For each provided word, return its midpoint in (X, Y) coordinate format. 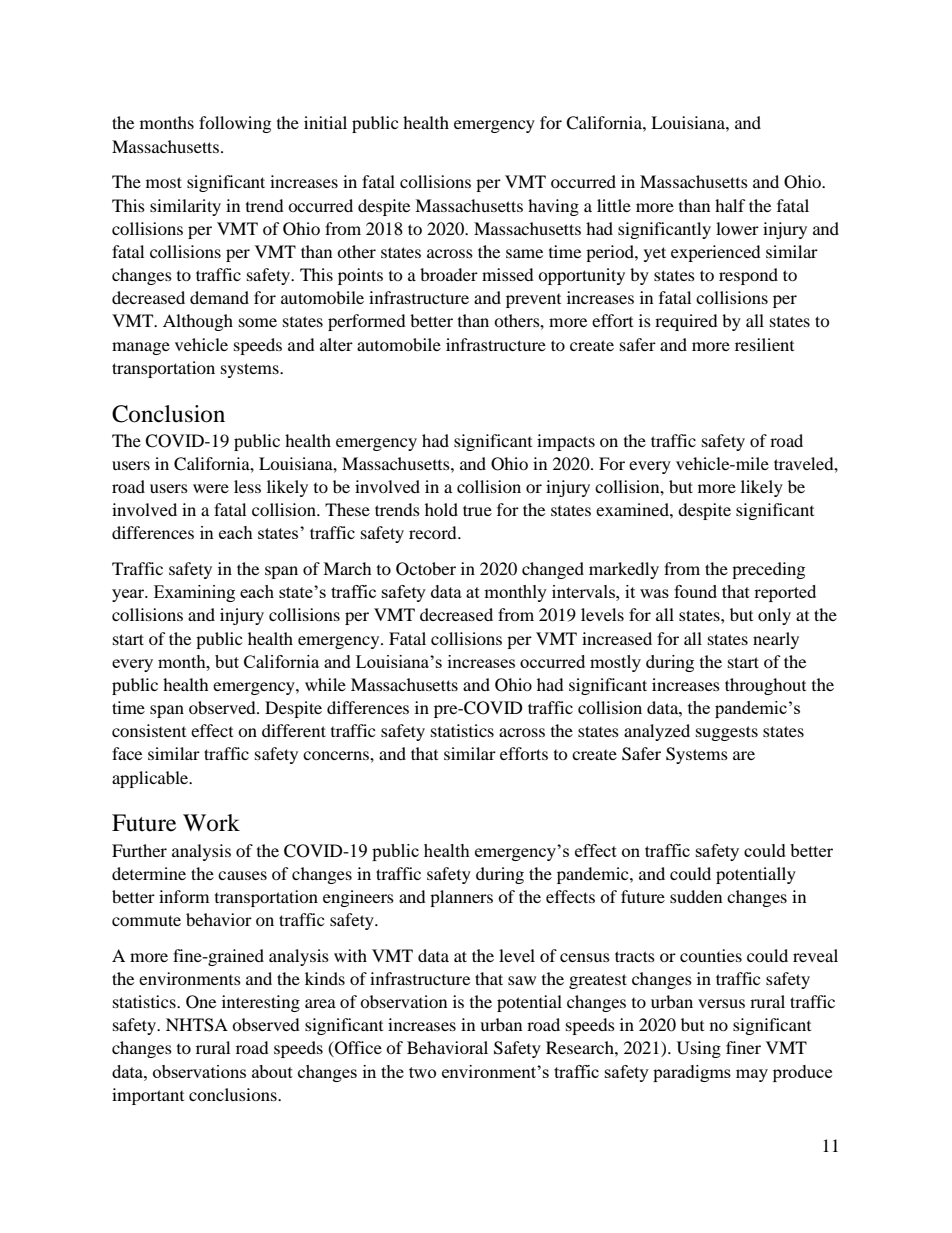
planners (461, 898)
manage (141, 348)
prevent (533, 301)
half (730, 205)
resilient (764, 344)
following (235, 124)
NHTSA (197, 1025)
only (774, 616)
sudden (696, 896)
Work (211, 823)
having (553, 207)
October (426, 569)
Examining (194, 593)
